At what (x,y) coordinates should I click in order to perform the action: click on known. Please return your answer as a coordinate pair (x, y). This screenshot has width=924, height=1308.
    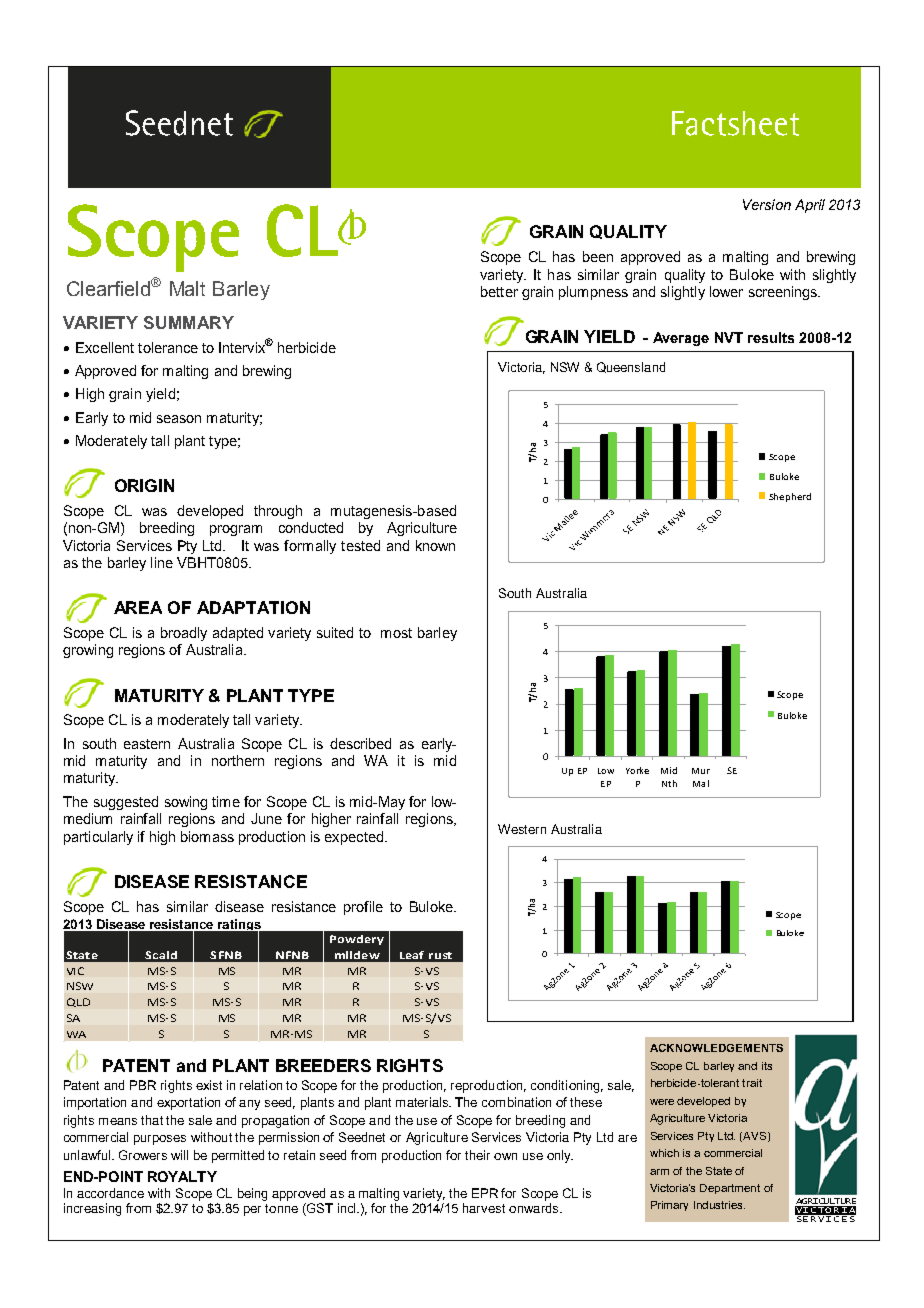
    Looking at the image, I should click on (435, 545).
